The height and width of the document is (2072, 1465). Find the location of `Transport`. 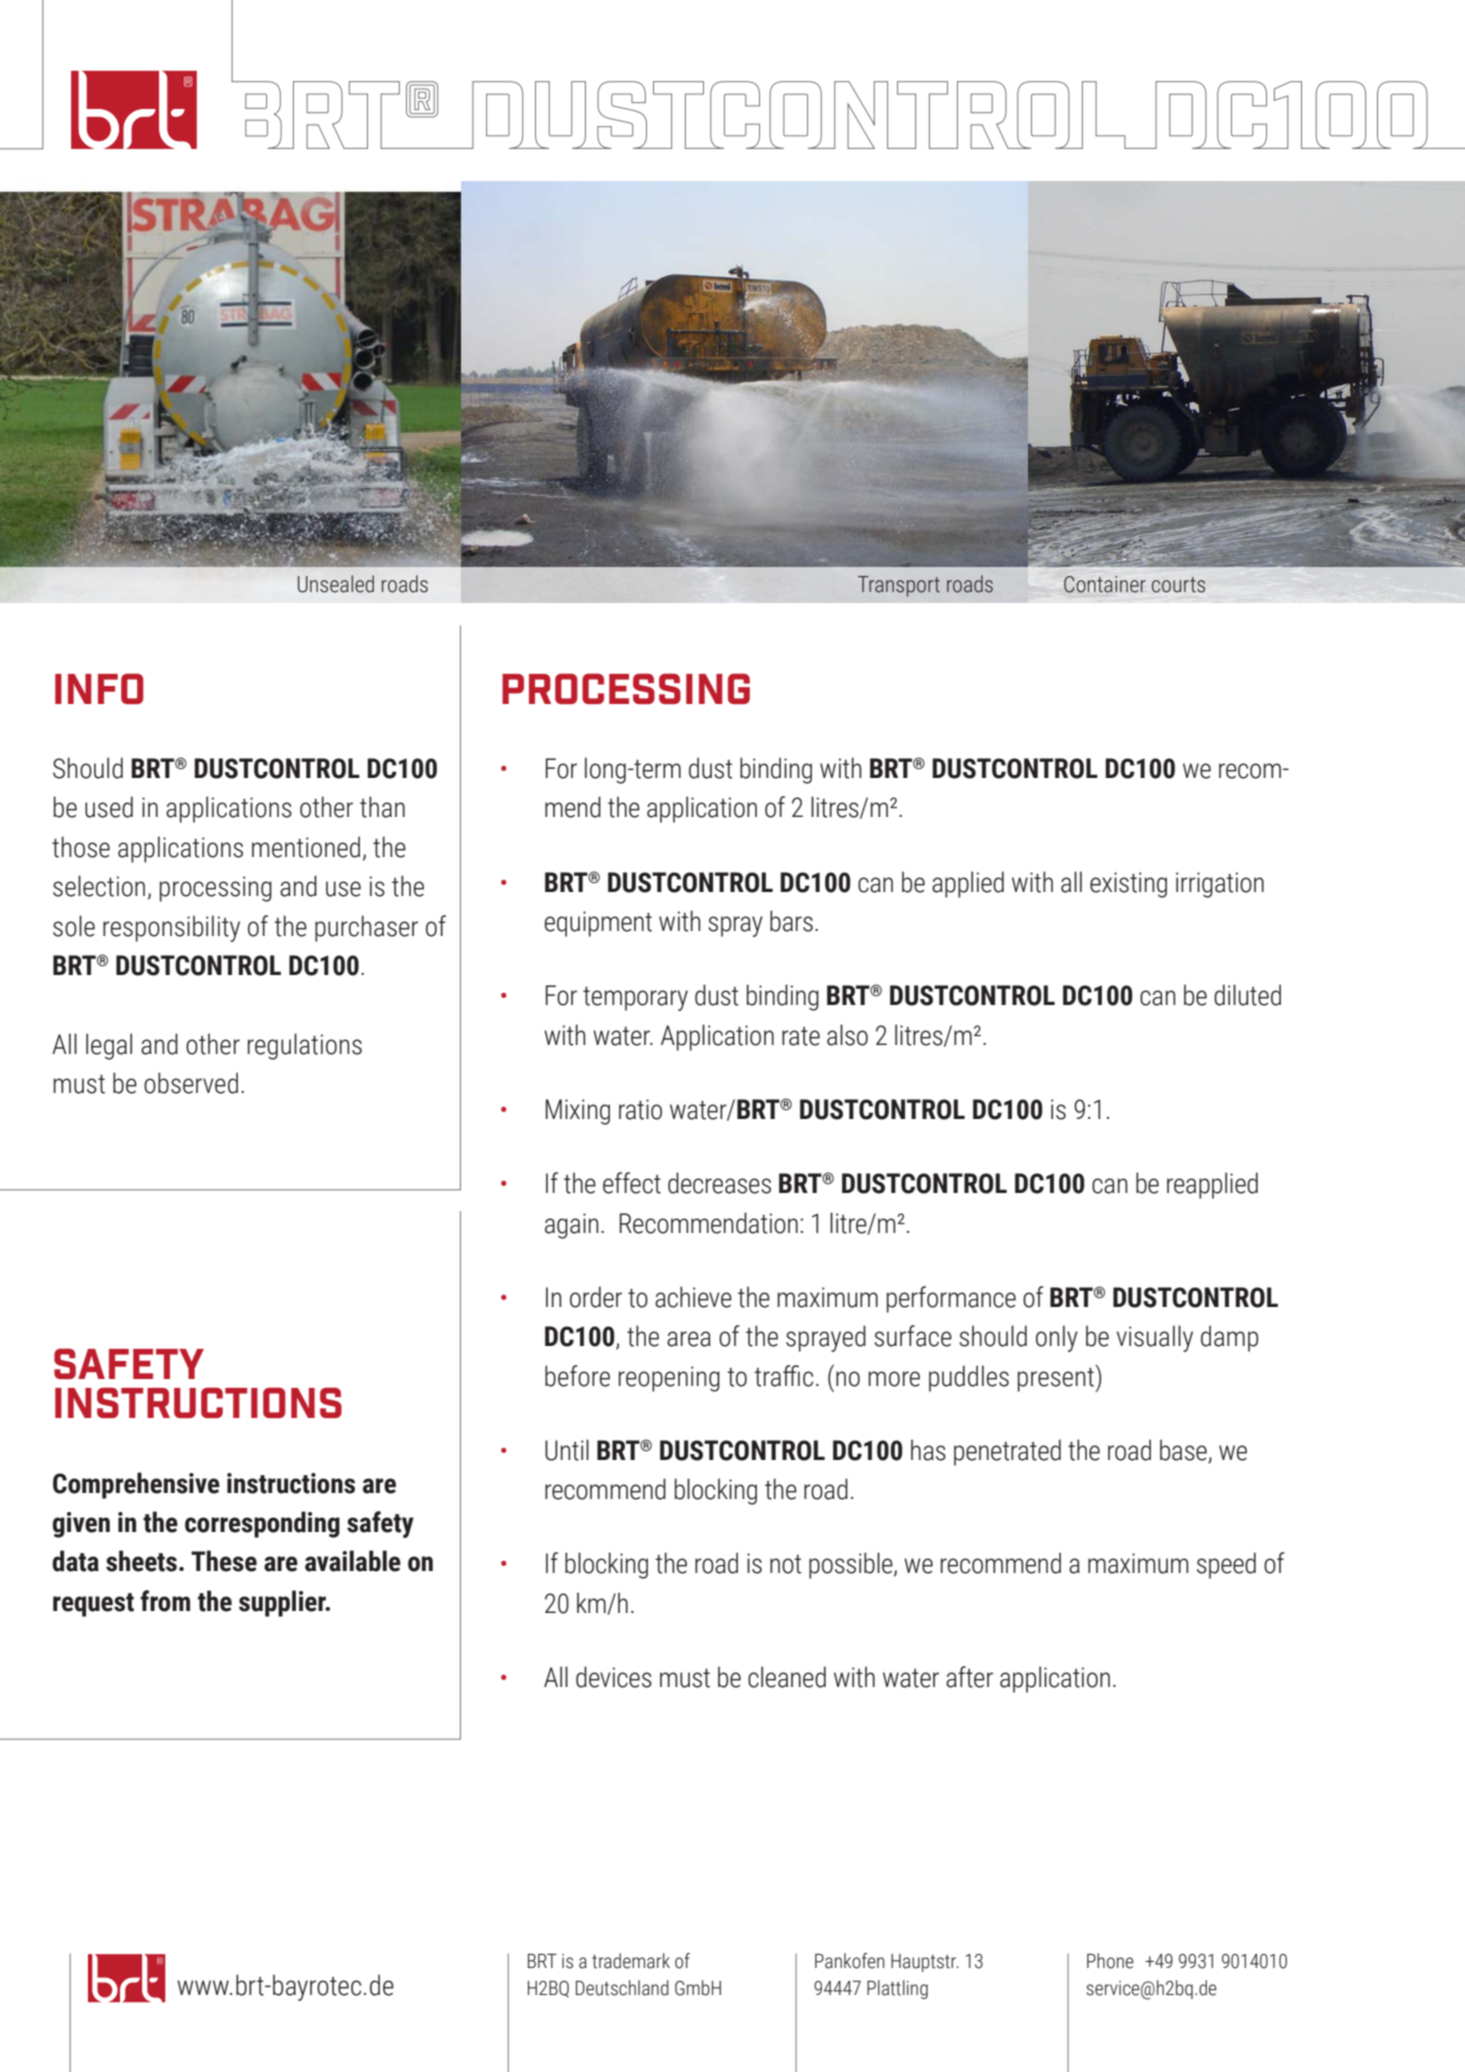

Transport is located at coordinates (899, 586).
